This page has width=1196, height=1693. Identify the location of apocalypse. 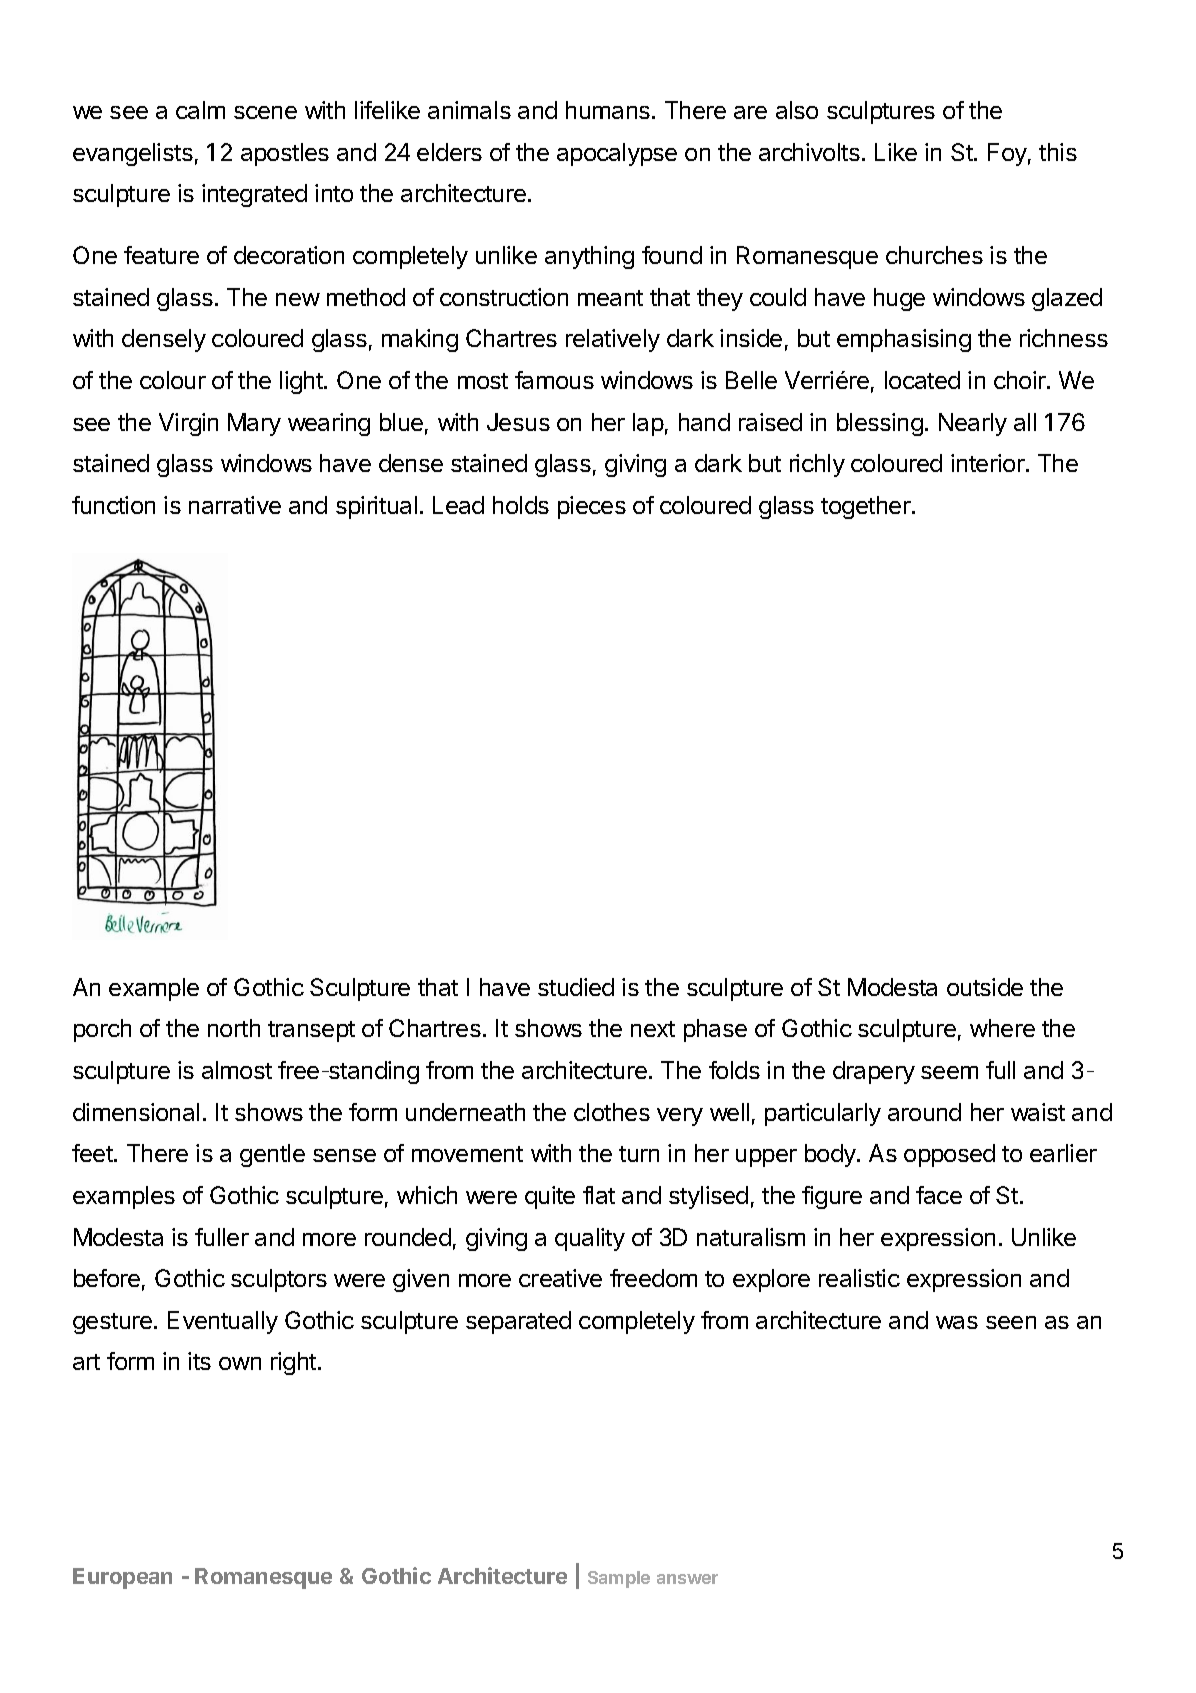
(617, 154).
